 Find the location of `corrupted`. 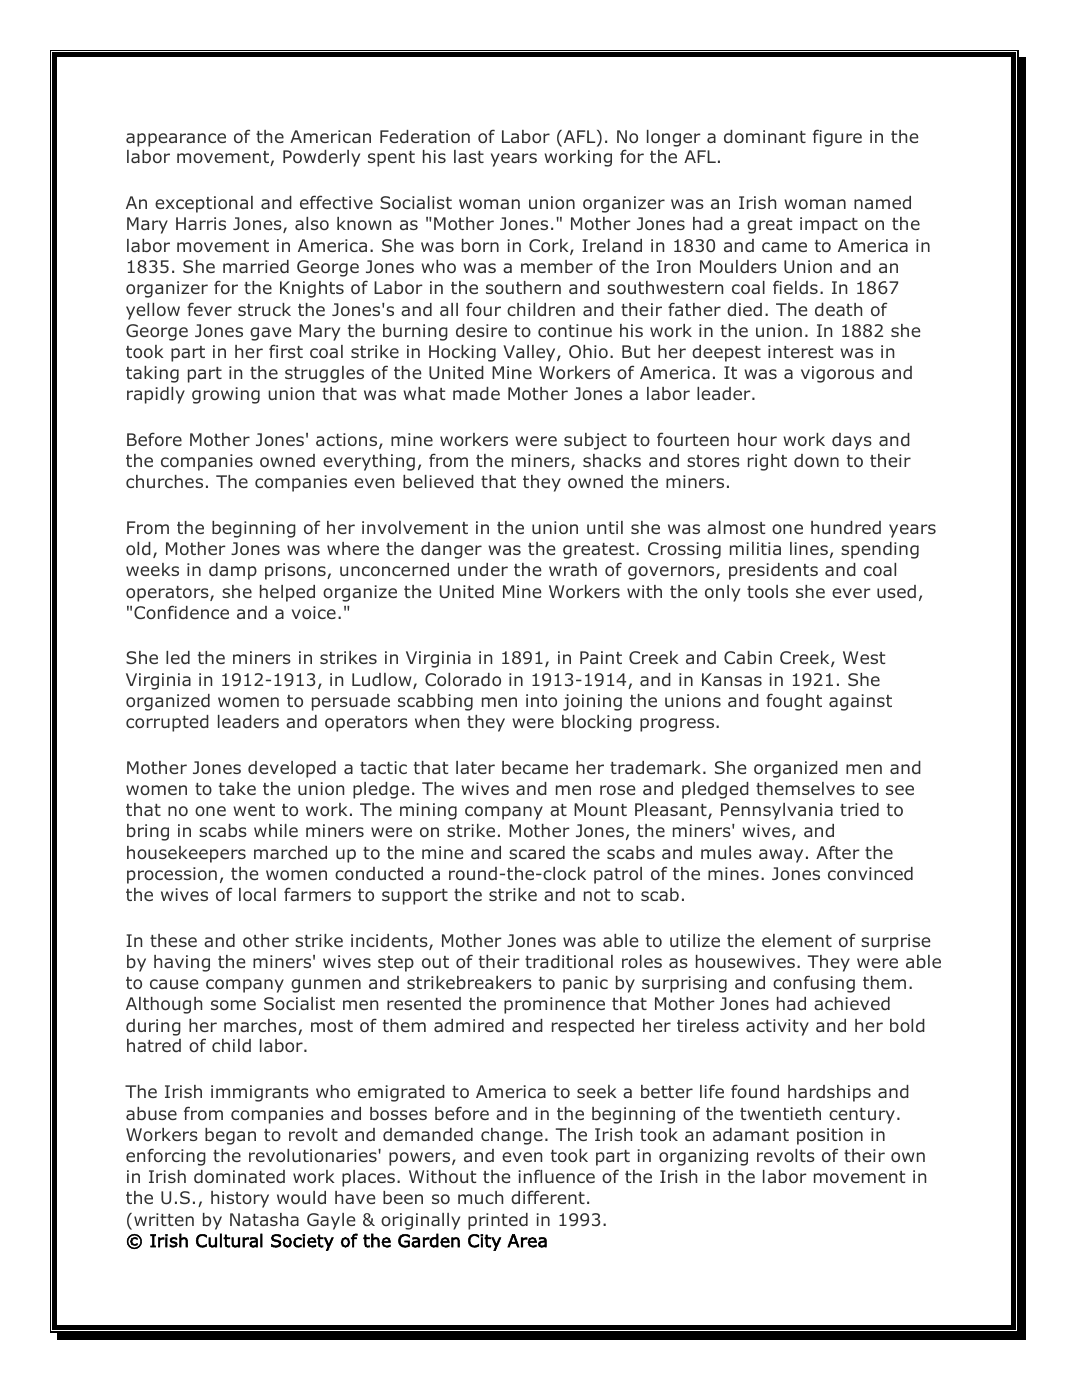

corrupted is located at coordinates (167, 723).
